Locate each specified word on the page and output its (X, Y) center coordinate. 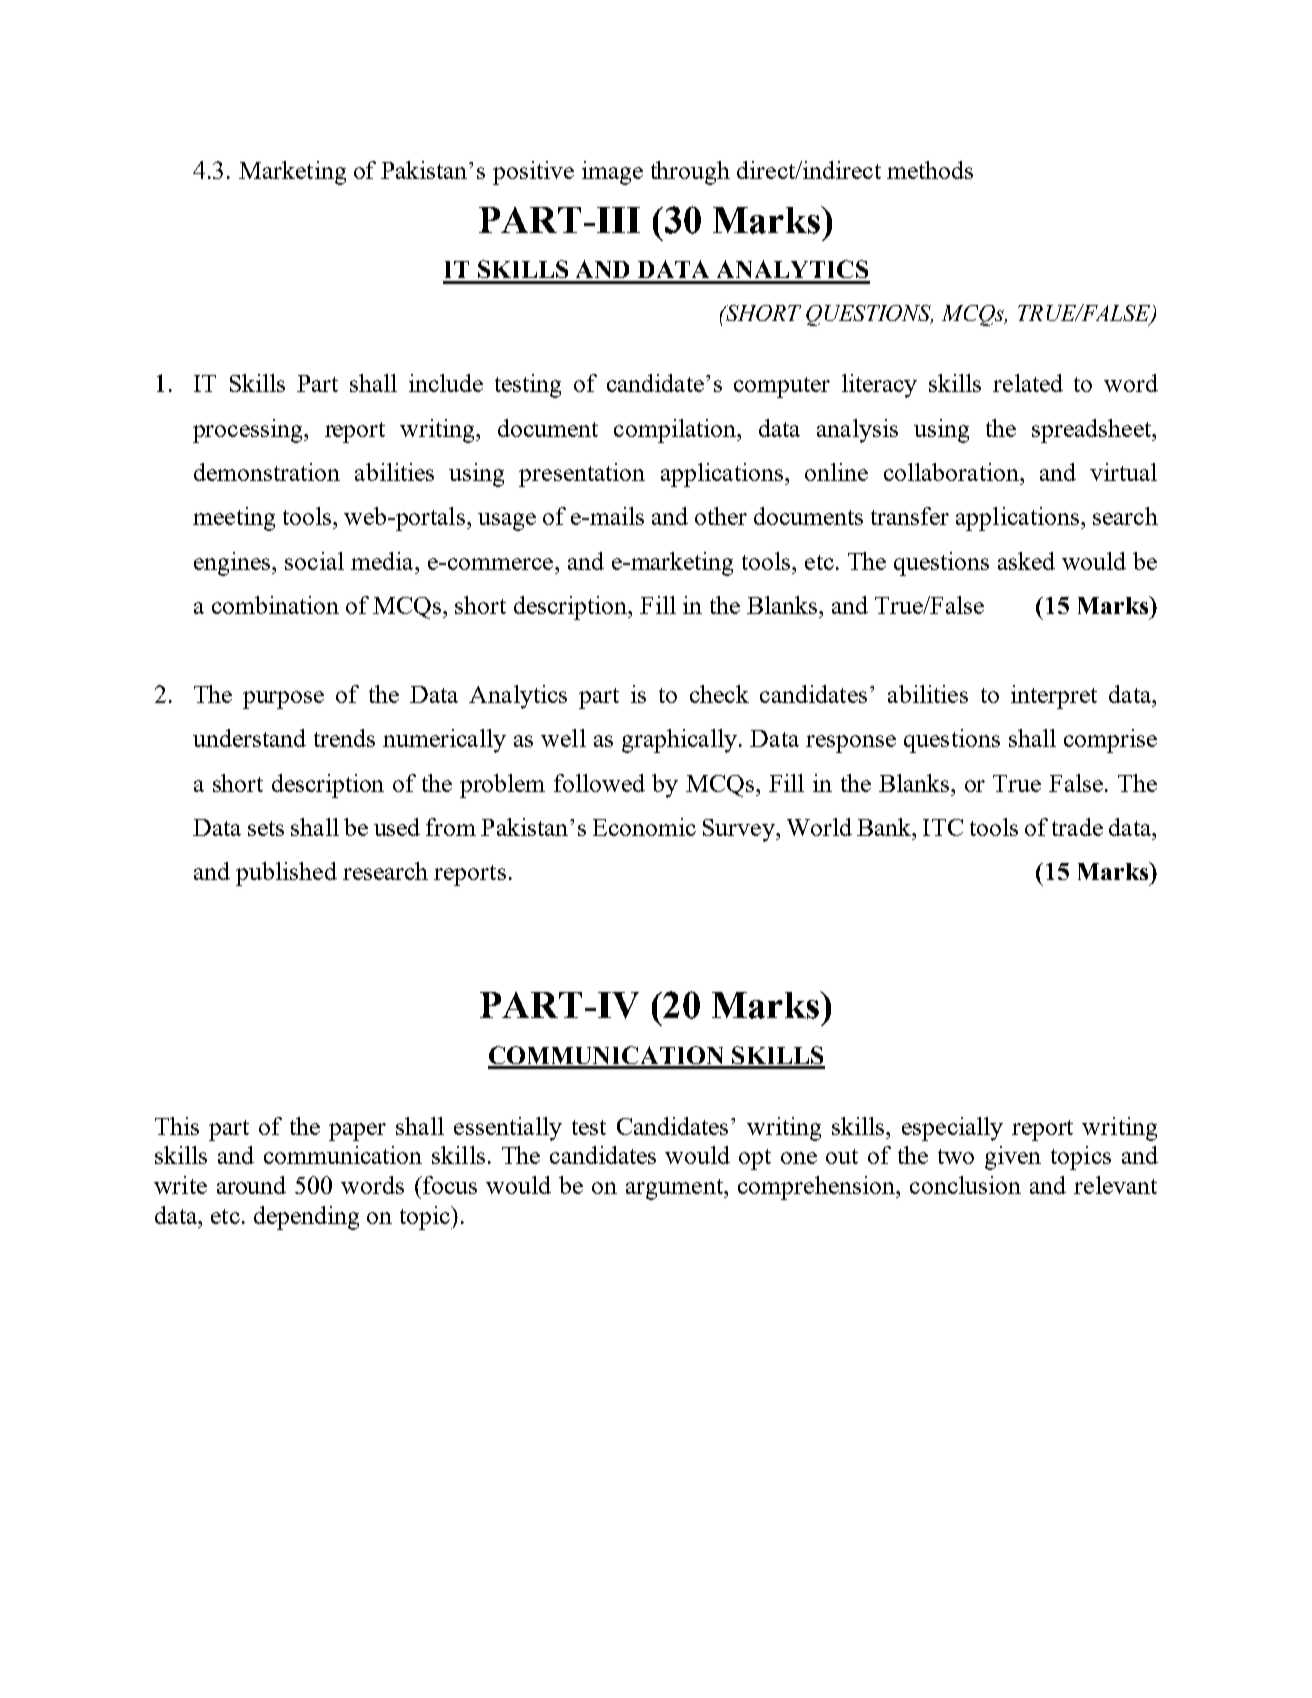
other (721, 516)
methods (930, 170)
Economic (644, 827)
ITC (943, 827)
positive (533, 173)
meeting (234, 519)
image (612, 173)
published (286, 874)
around (251, 1185)
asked (1026, 561)
